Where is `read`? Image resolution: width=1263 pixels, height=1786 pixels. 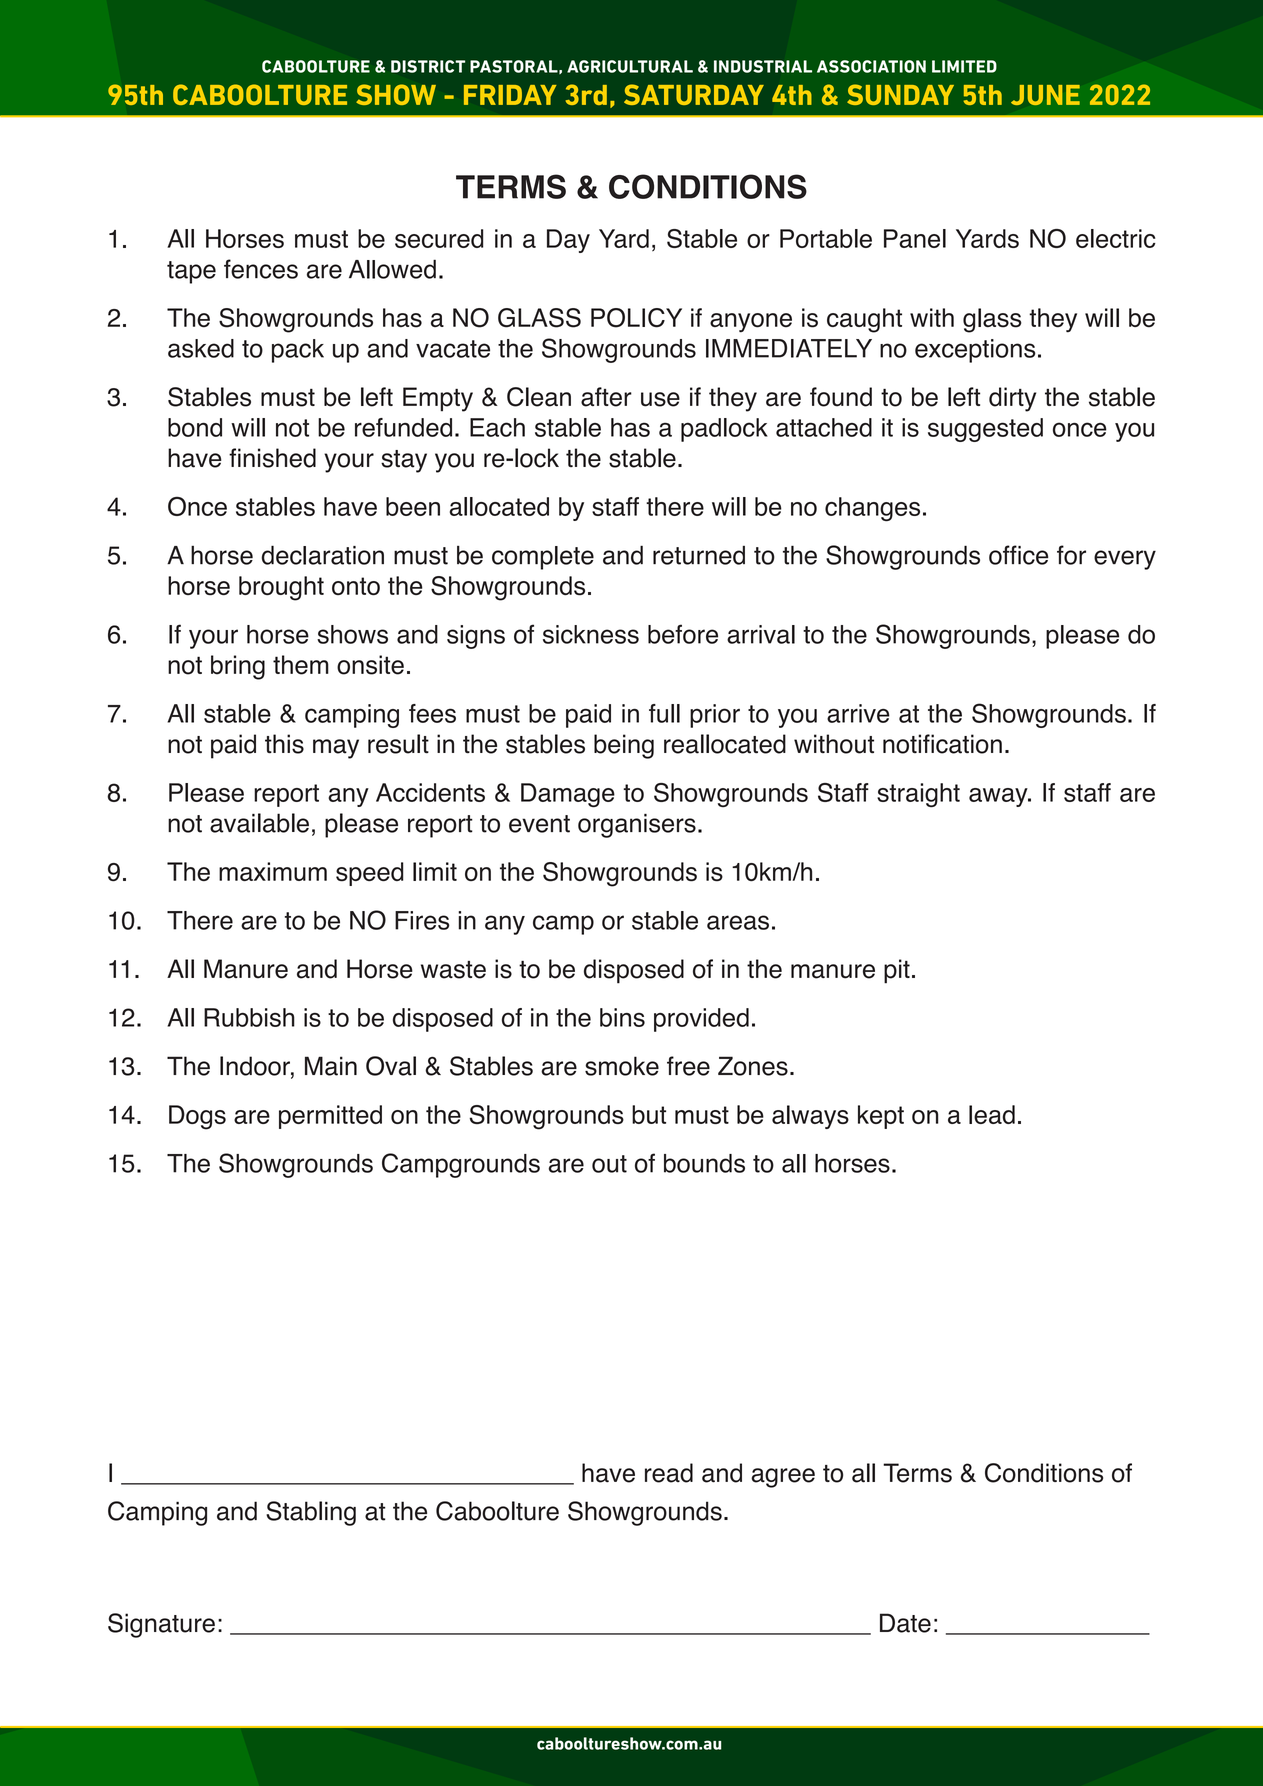 read is located at coordinates (669, 1473).
